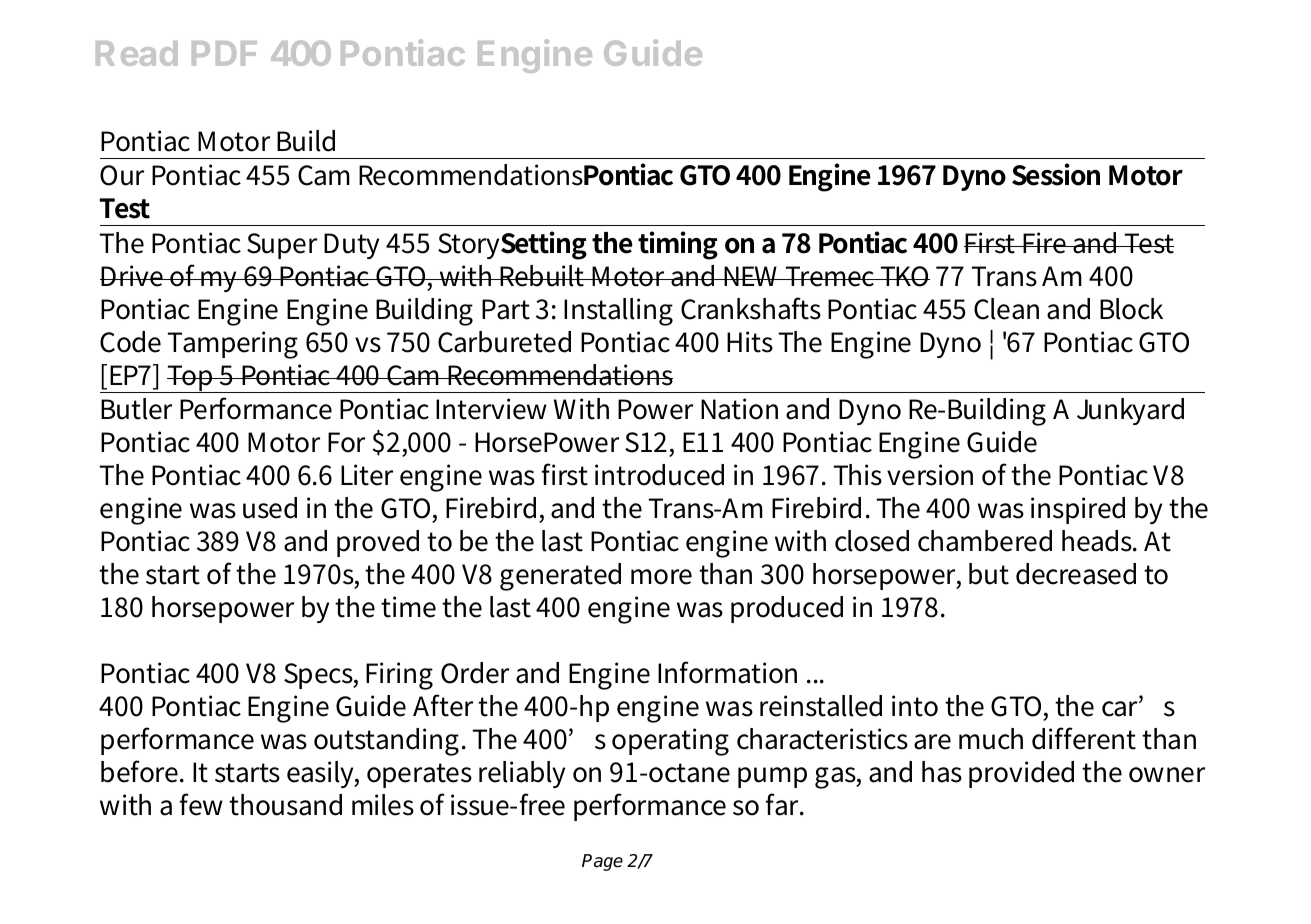  I want to click on Clean, so click(1006, 309).
